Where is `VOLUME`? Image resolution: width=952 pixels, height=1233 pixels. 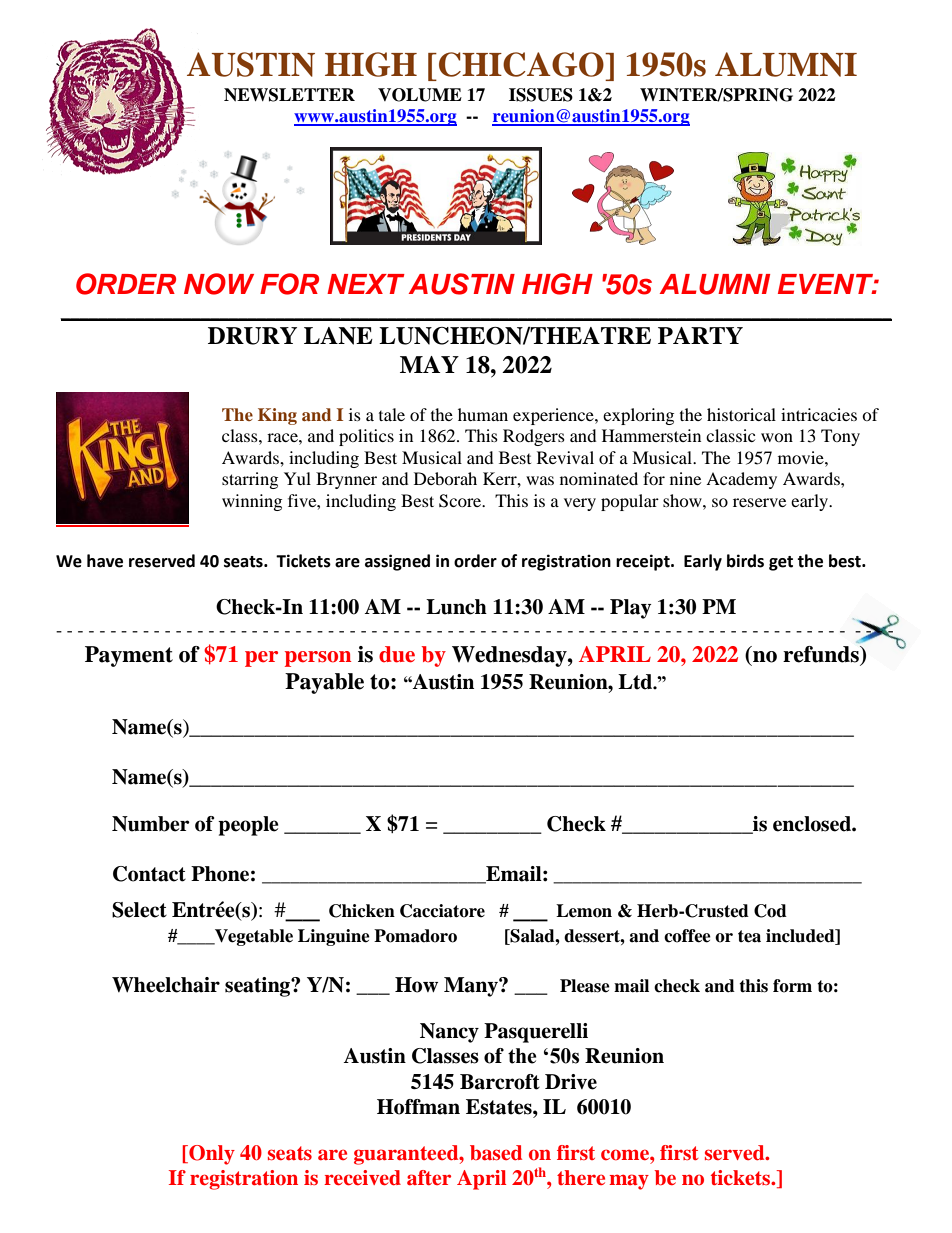
VOLUME is located at coordinates (420, 95).
